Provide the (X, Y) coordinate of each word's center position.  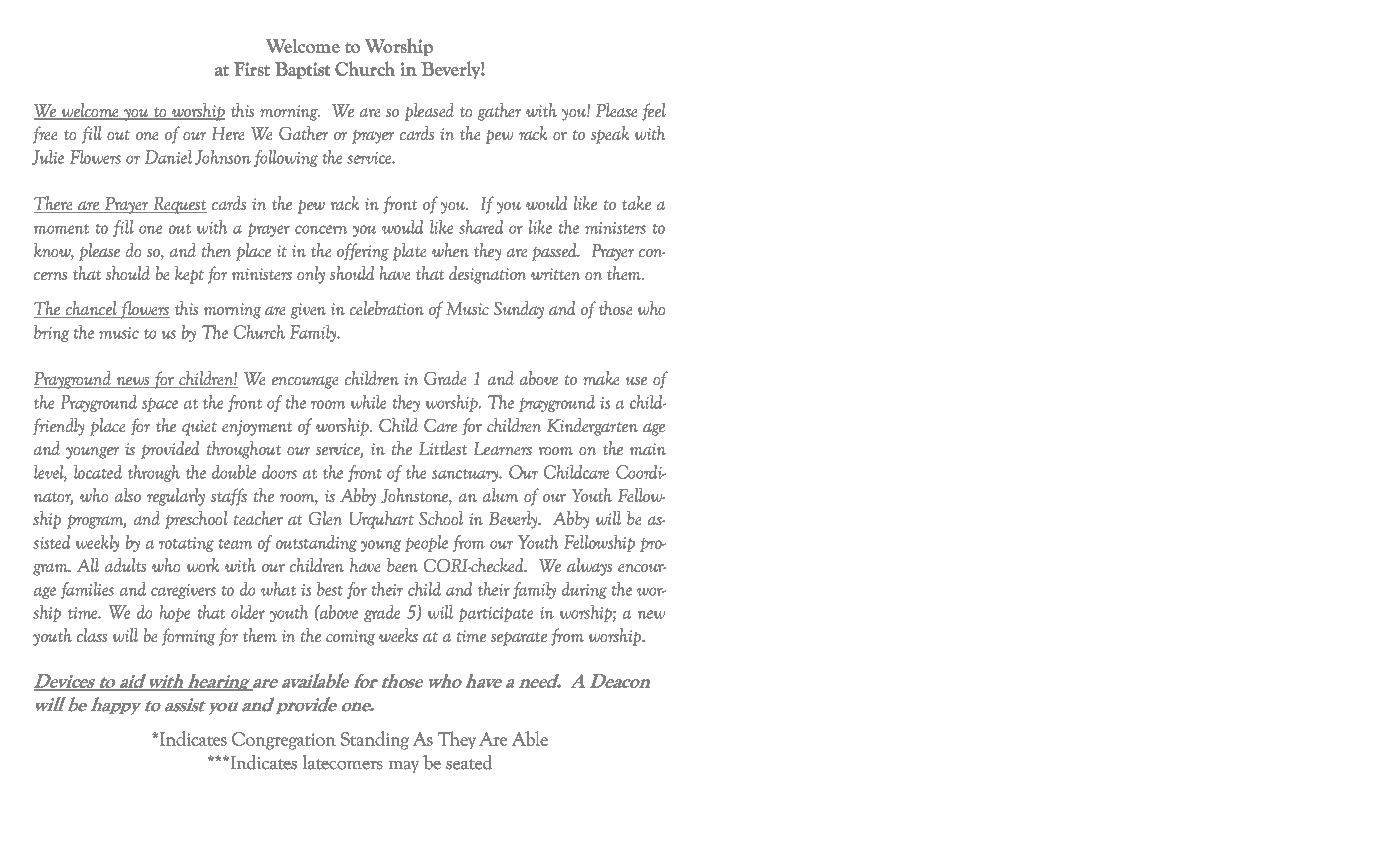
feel (654, 112)
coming (350, 638)
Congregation (284, 741)
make (601, 378)
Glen (325, 518)
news (133, 382)
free (45, 135)
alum (500, 495)
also (128, 495)
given (308, 311)
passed (555, 252)
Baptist (302, 70)
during (584, 590)
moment (61, 229)
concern (321, 229)
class (92, 635)
